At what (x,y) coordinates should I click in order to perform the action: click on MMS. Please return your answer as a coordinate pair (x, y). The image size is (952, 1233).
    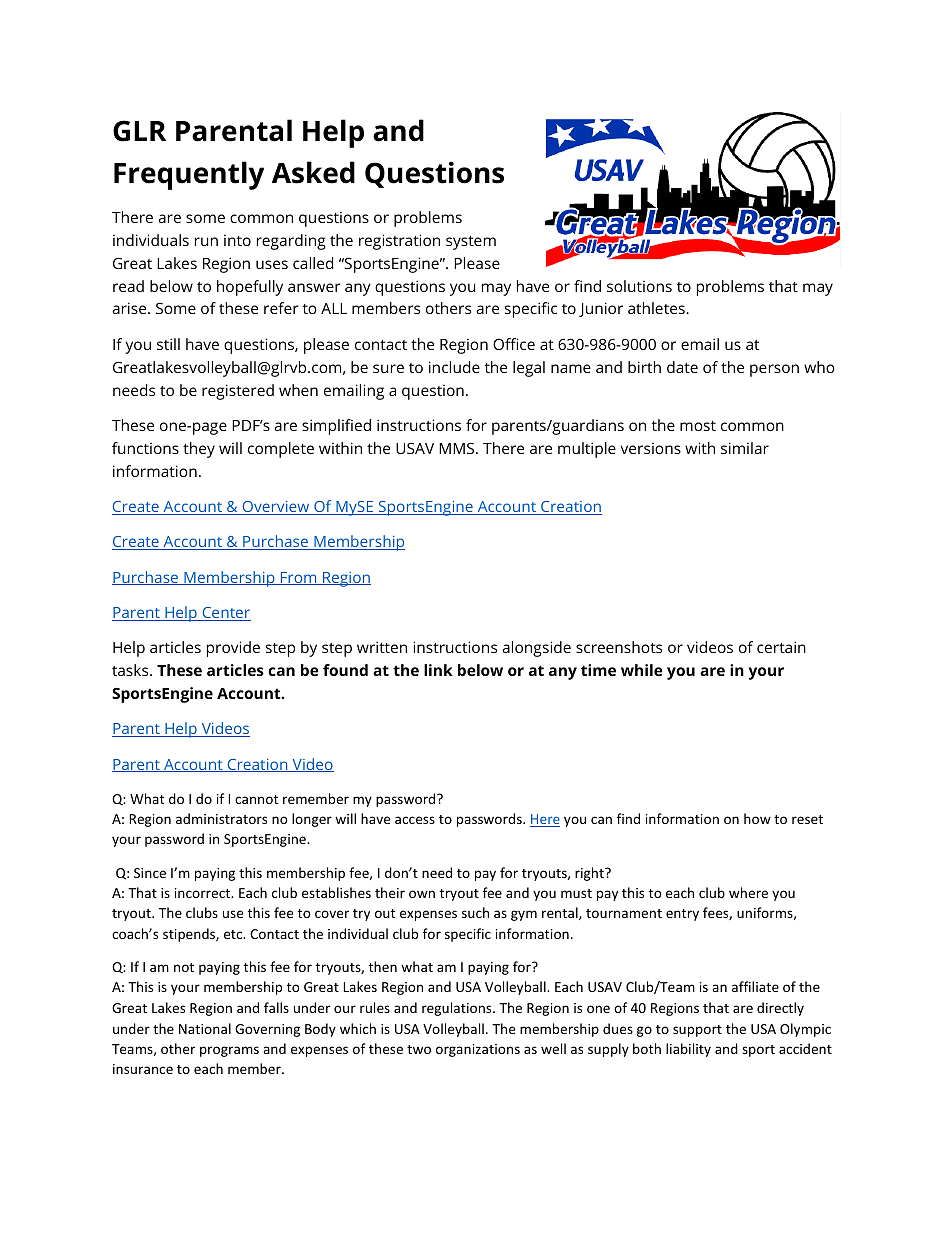
    Looking at the image, I should click on (456, 448).
